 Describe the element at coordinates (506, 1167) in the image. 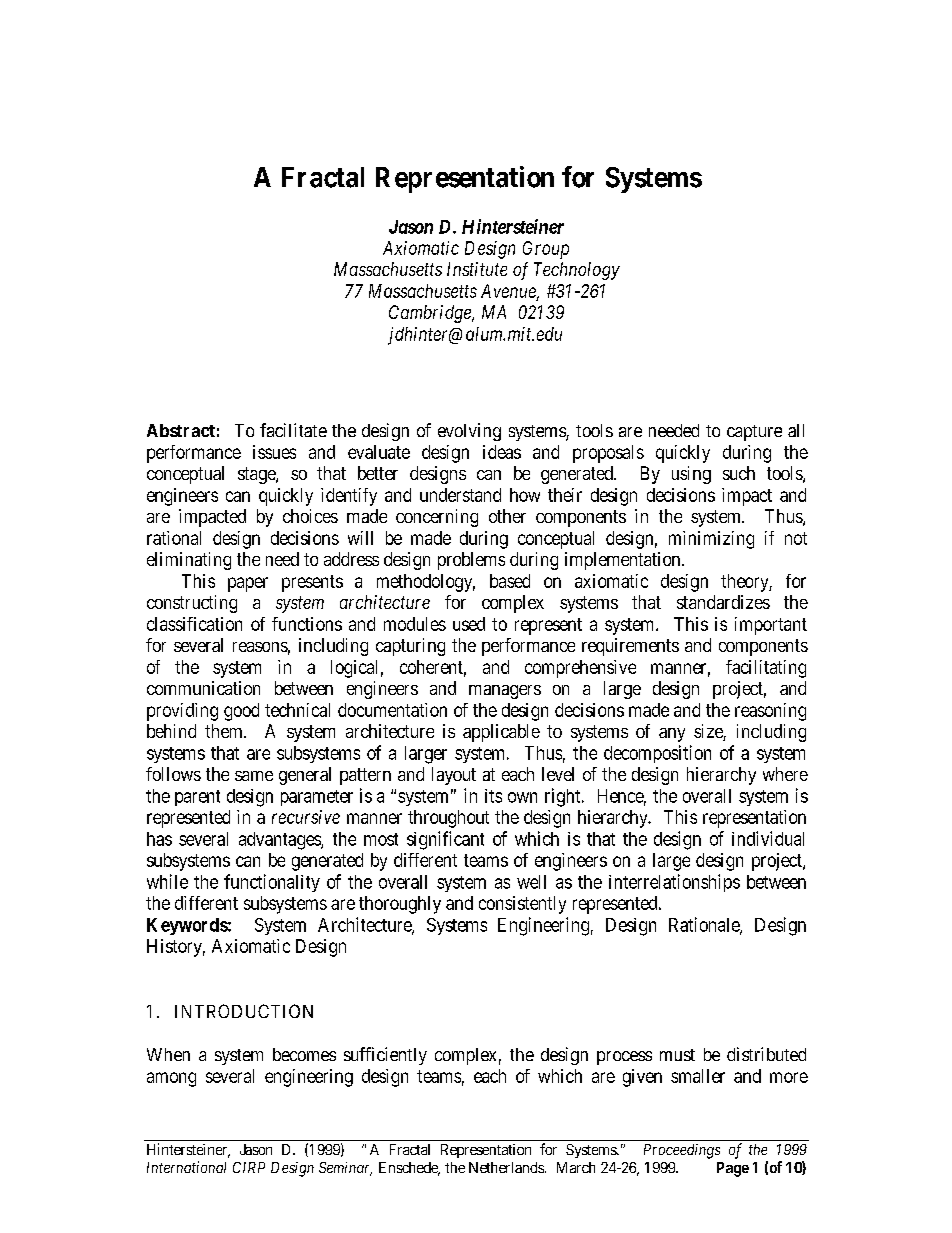

I see `Netherlands` at that location.
